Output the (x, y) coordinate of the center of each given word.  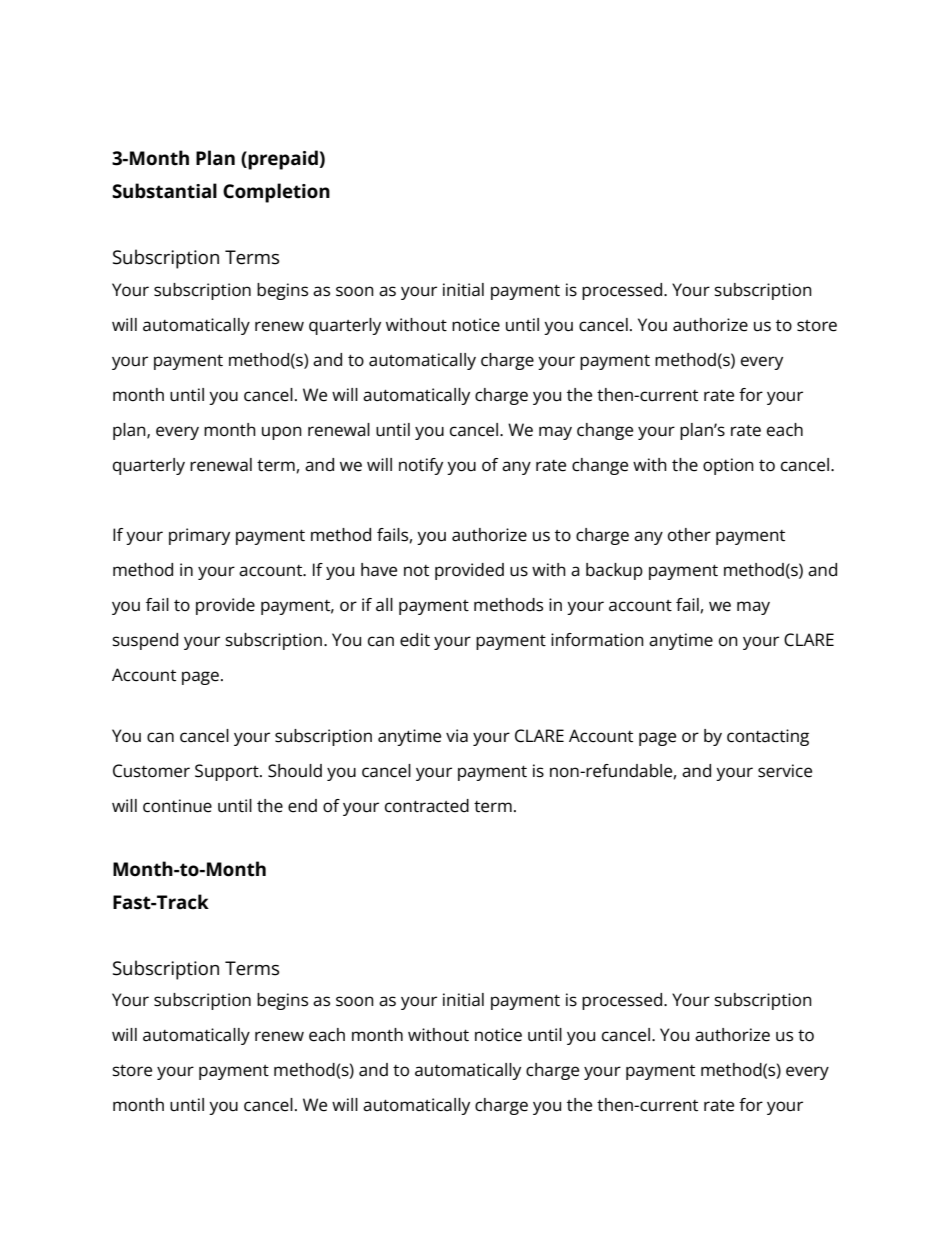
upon (282, 433)
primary (199, 536)
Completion (276, 193)
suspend (145, 641)
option (728, 466)
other (689, 535)
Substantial (164, 191)
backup (614, 571)
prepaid (283, 160)
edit (415, 640)
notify (421, 466)
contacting (768, 737)
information (597, 640)
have (379, 570)
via (457, 735)
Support (228, 772)
